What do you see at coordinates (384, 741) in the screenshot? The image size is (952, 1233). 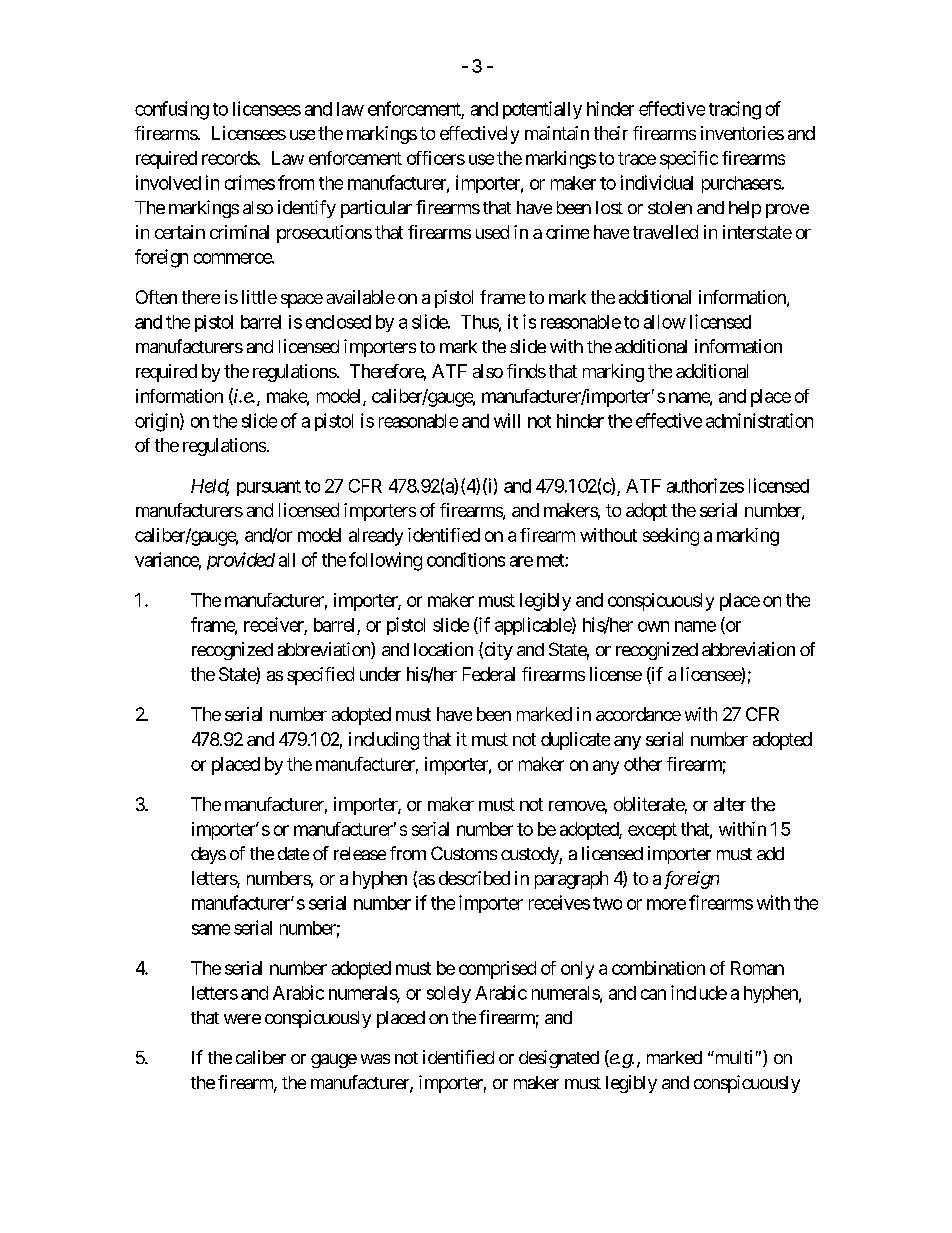 I see `including` at bounding box center [384, 741].
